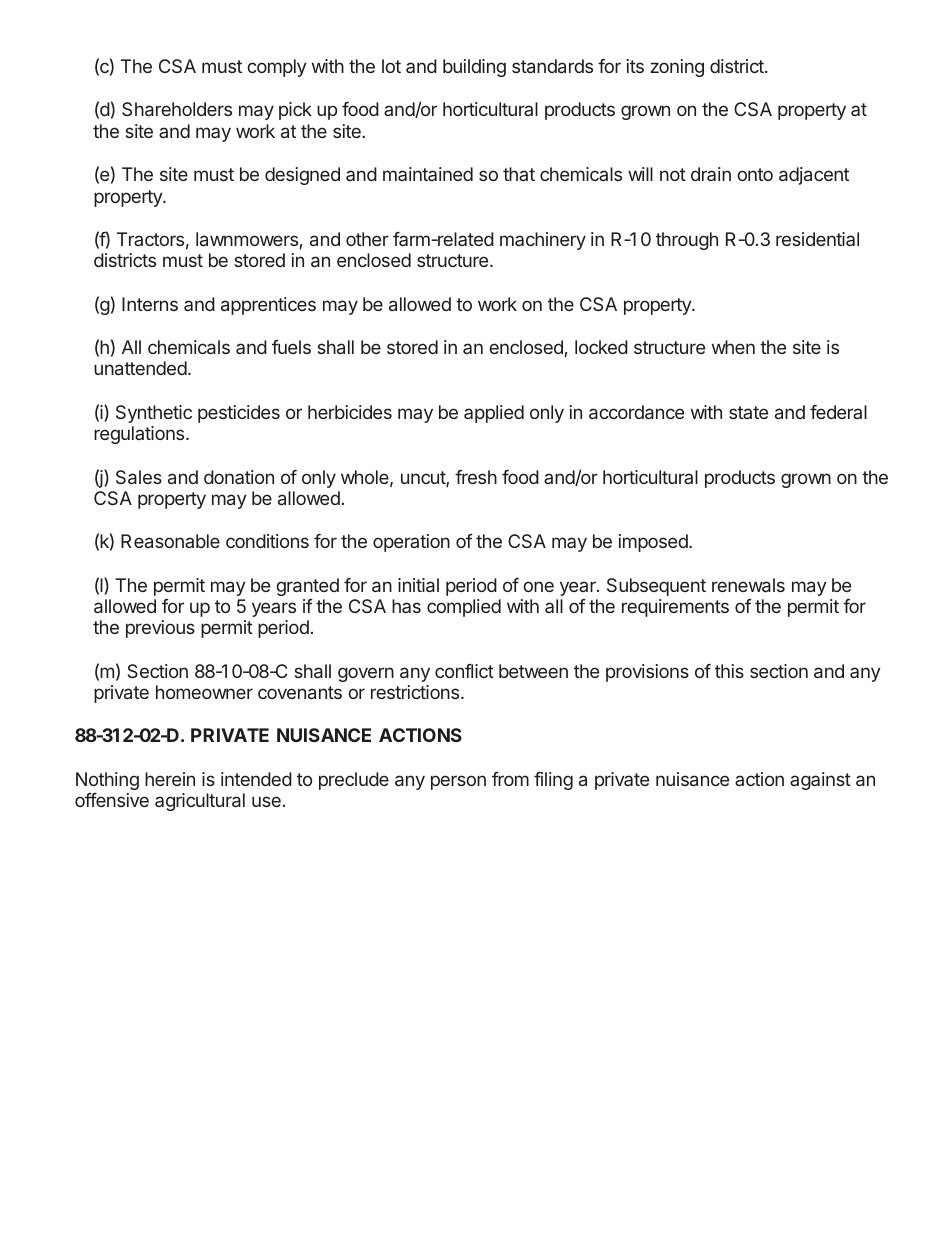 The height and width of the image is (1233, 952). Describe the element at coordinates (177, 109) in the image. I see `Shareholders` at that location.
